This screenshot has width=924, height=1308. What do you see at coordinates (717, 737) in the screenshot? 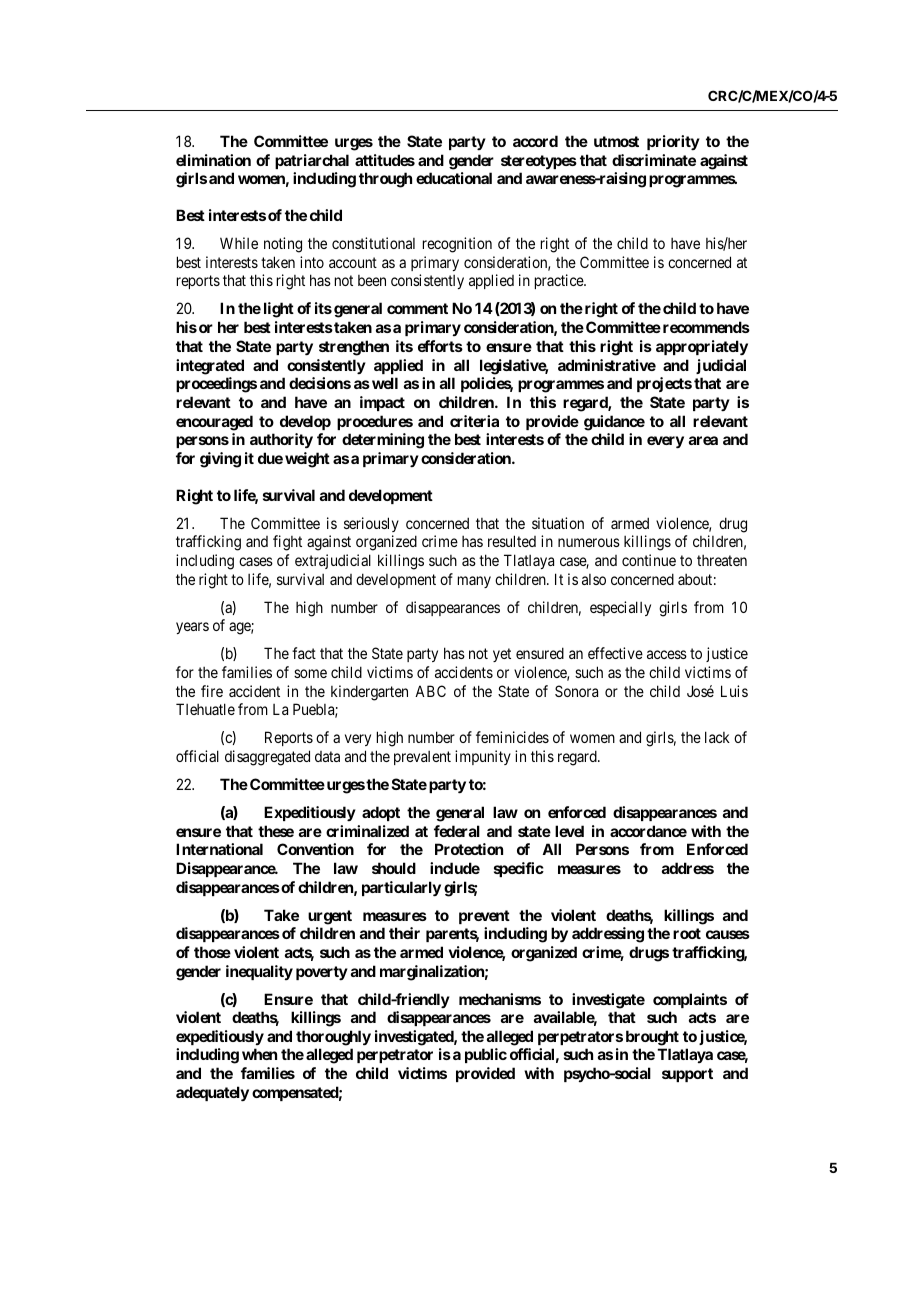
I see `lack` at bounding box center [717, 737].
